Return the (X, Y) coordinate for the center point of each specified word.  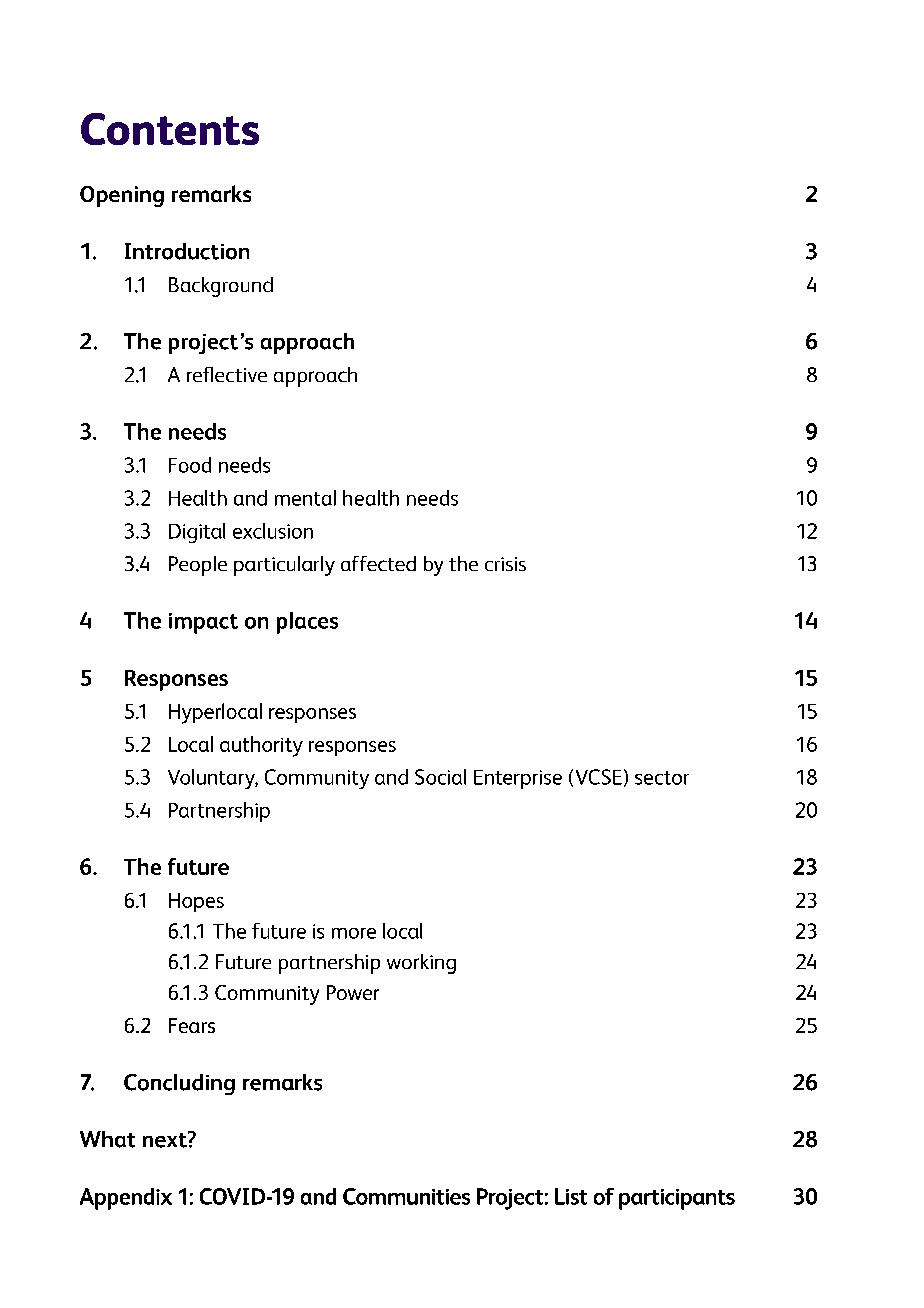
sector (662, 778)
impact (203, 623)
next (166, 1139)
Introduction (187, 251)
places (307, 623)
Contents (170, 129)
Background (221, 287)
